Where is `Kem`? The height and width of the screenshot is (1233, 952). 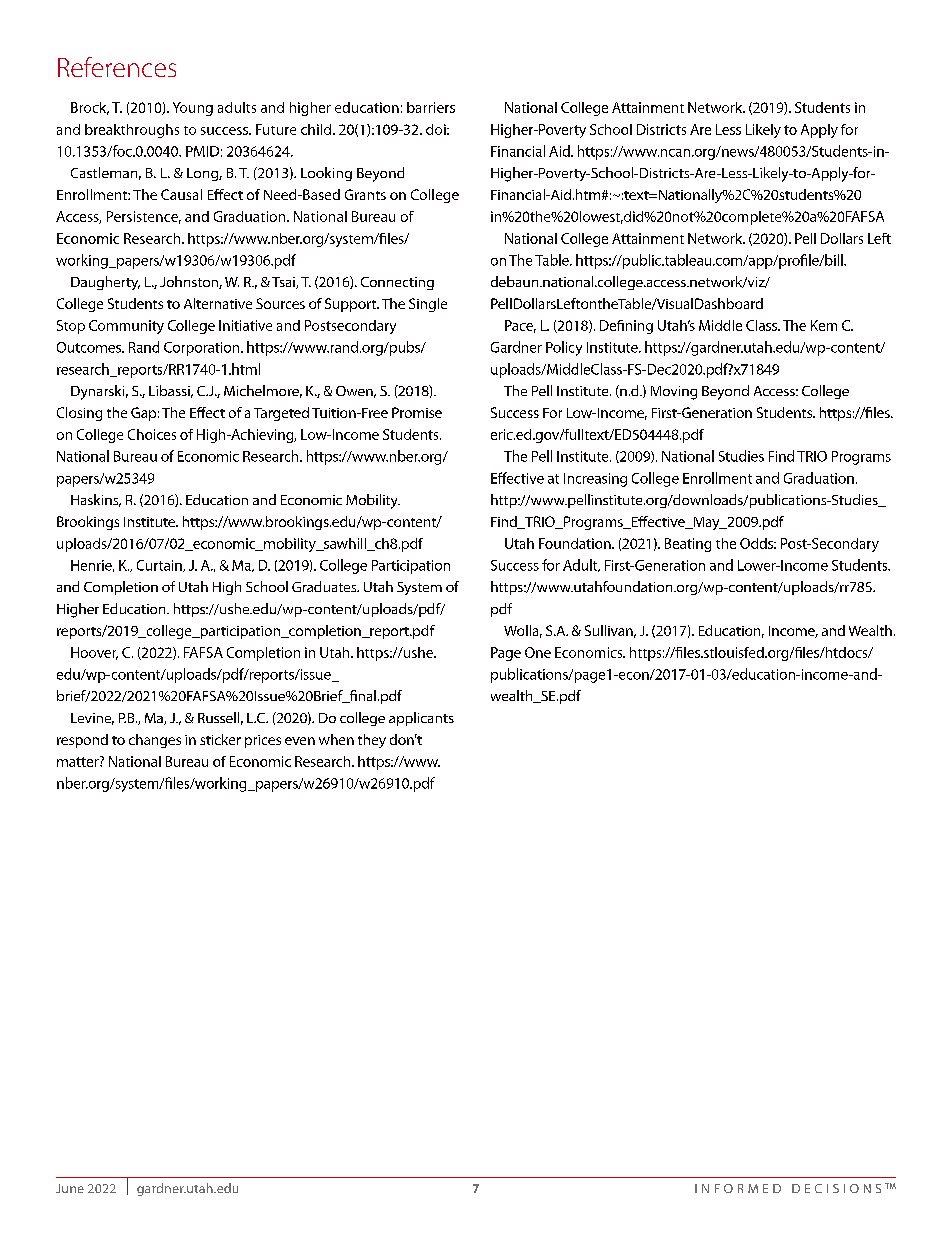 Kem is located at coordinates (824, 325).
